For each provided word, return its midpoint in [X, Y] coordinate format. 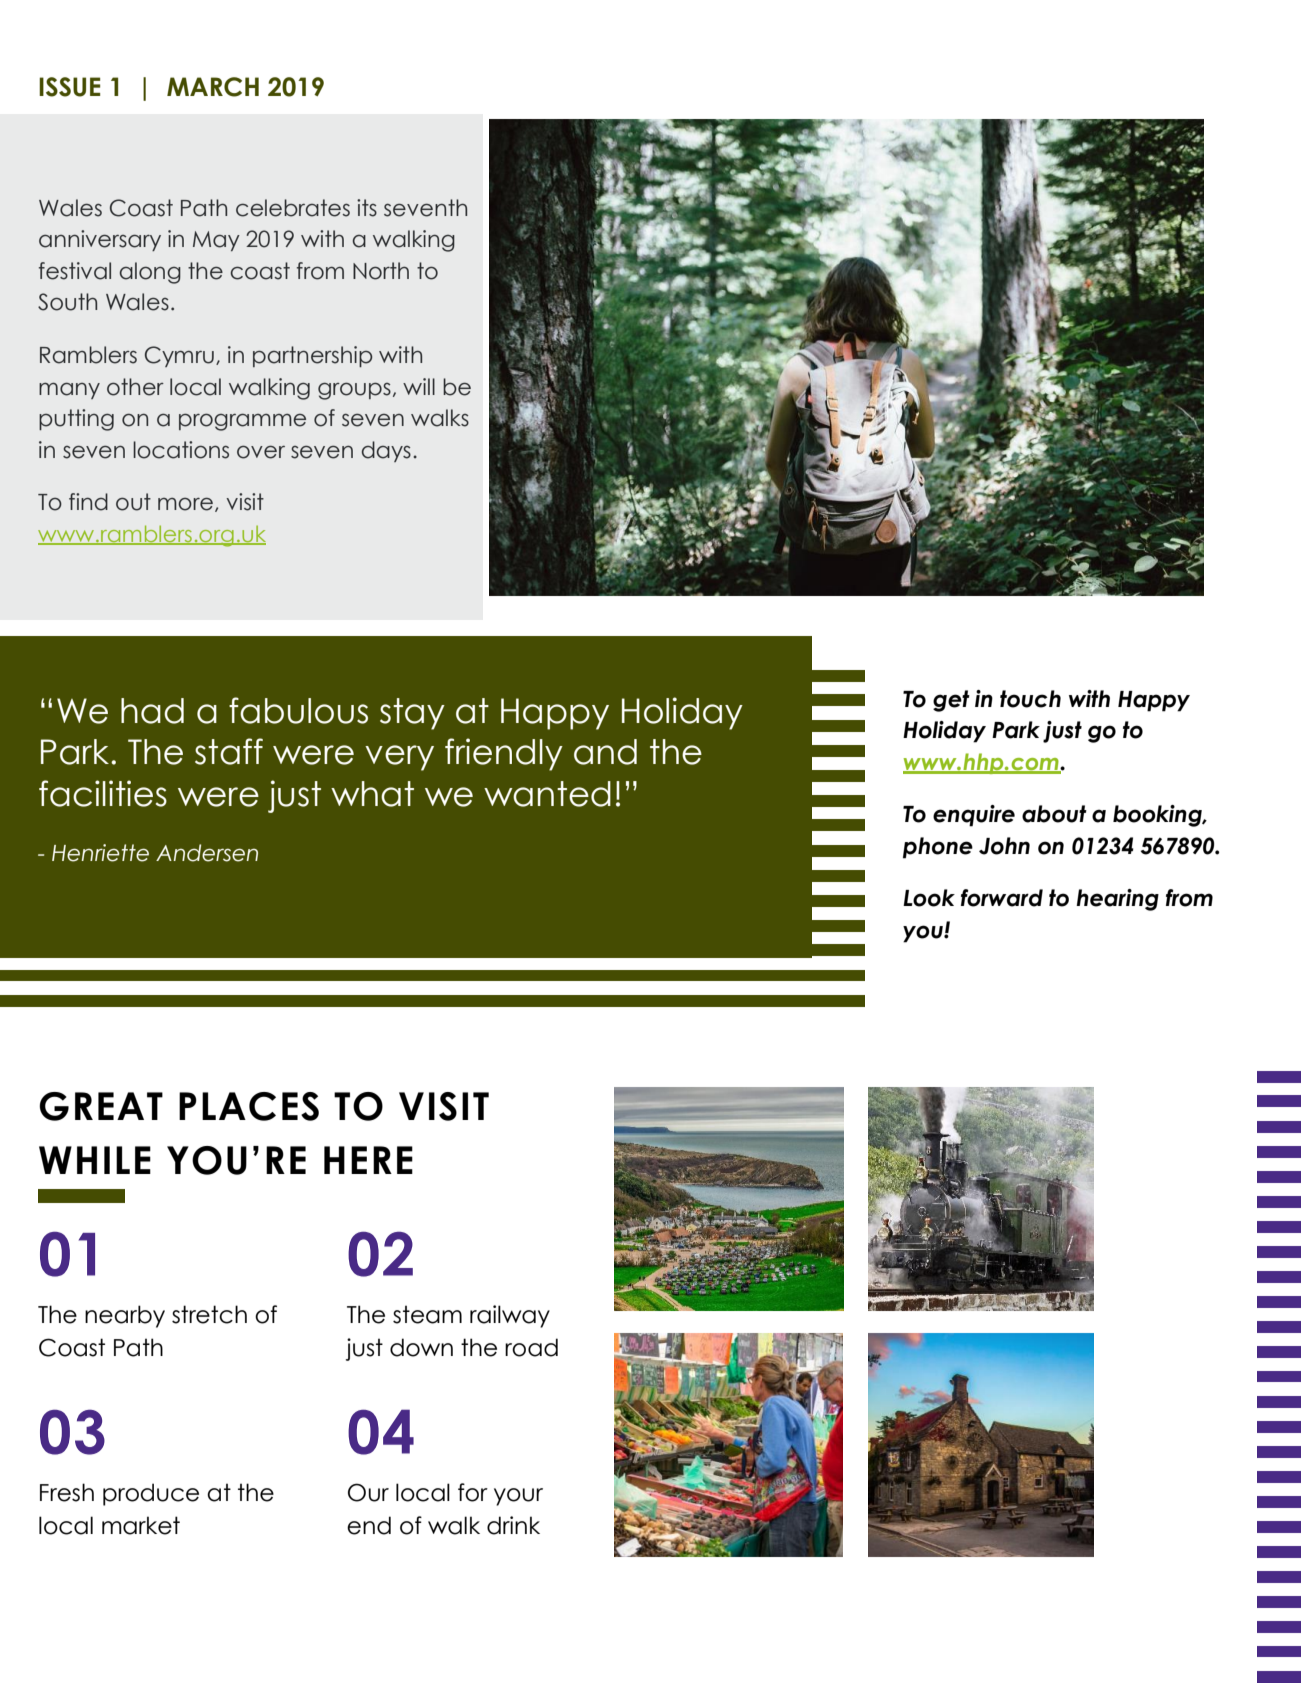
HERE [368, 1160]
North [381, 271]
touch [1030, 699]
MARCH [213, 87]
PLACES [249, 1106]
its [367, 208]
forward [1002, 898]
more [185, 504]
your [518, 1497]
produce [151, 1494]
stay [412, 714]
